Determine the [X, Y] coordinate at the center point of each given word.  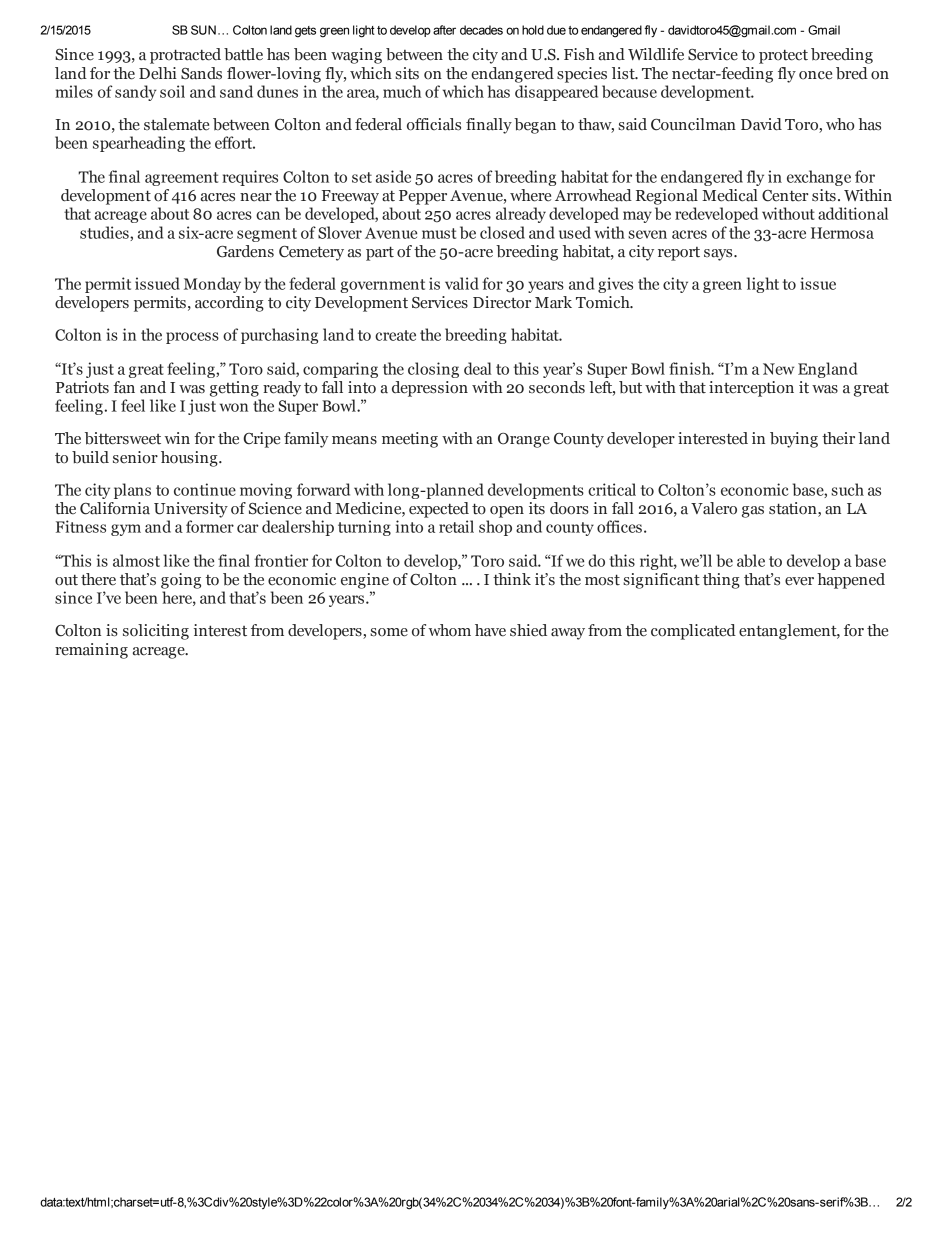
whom [449, 630]
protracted [185, 56]
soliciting [156, 632]
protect [783, 56]
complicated [693, 632]
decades [481, 30]
